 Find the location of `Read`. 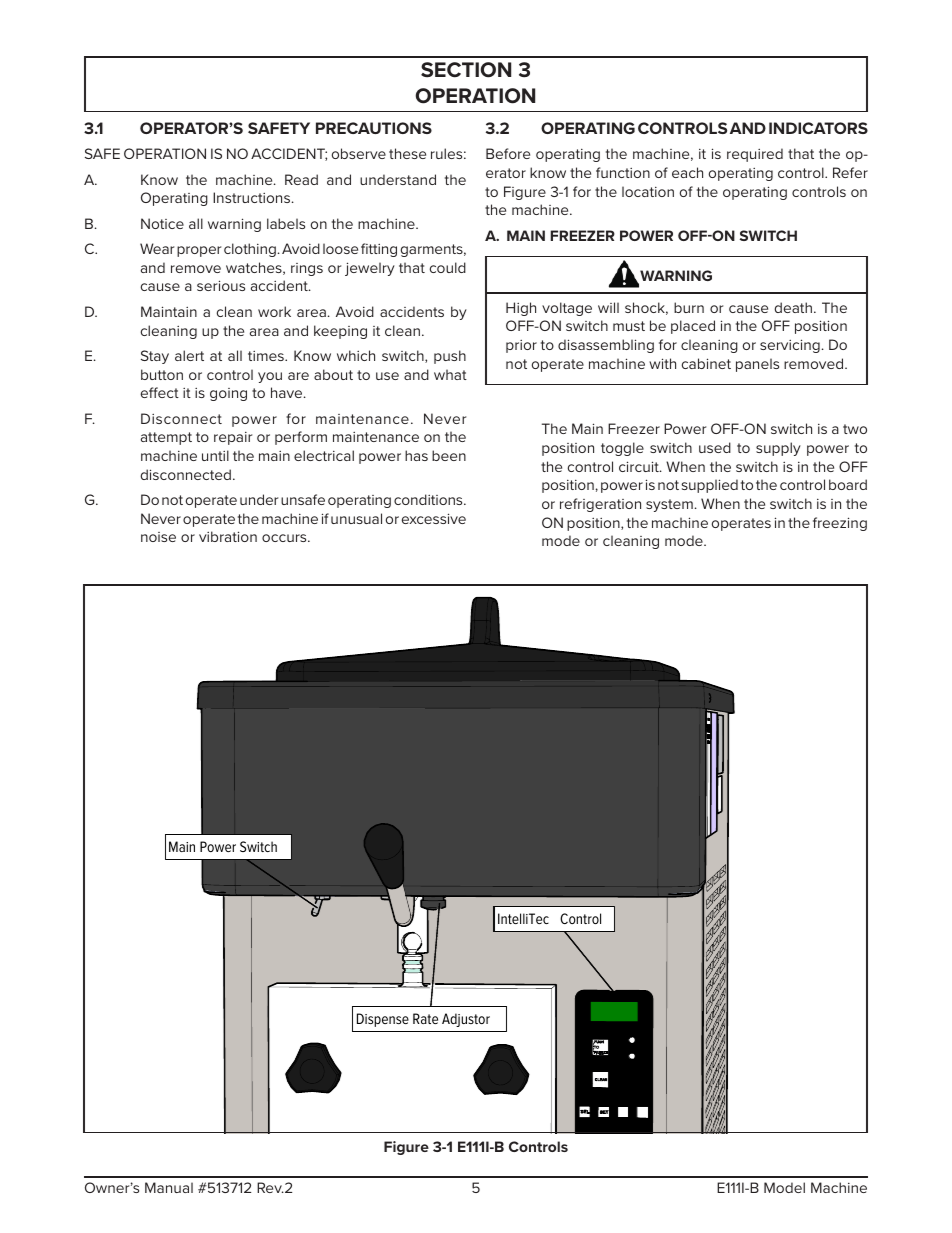

Read is located at coordinates (301, 179).
